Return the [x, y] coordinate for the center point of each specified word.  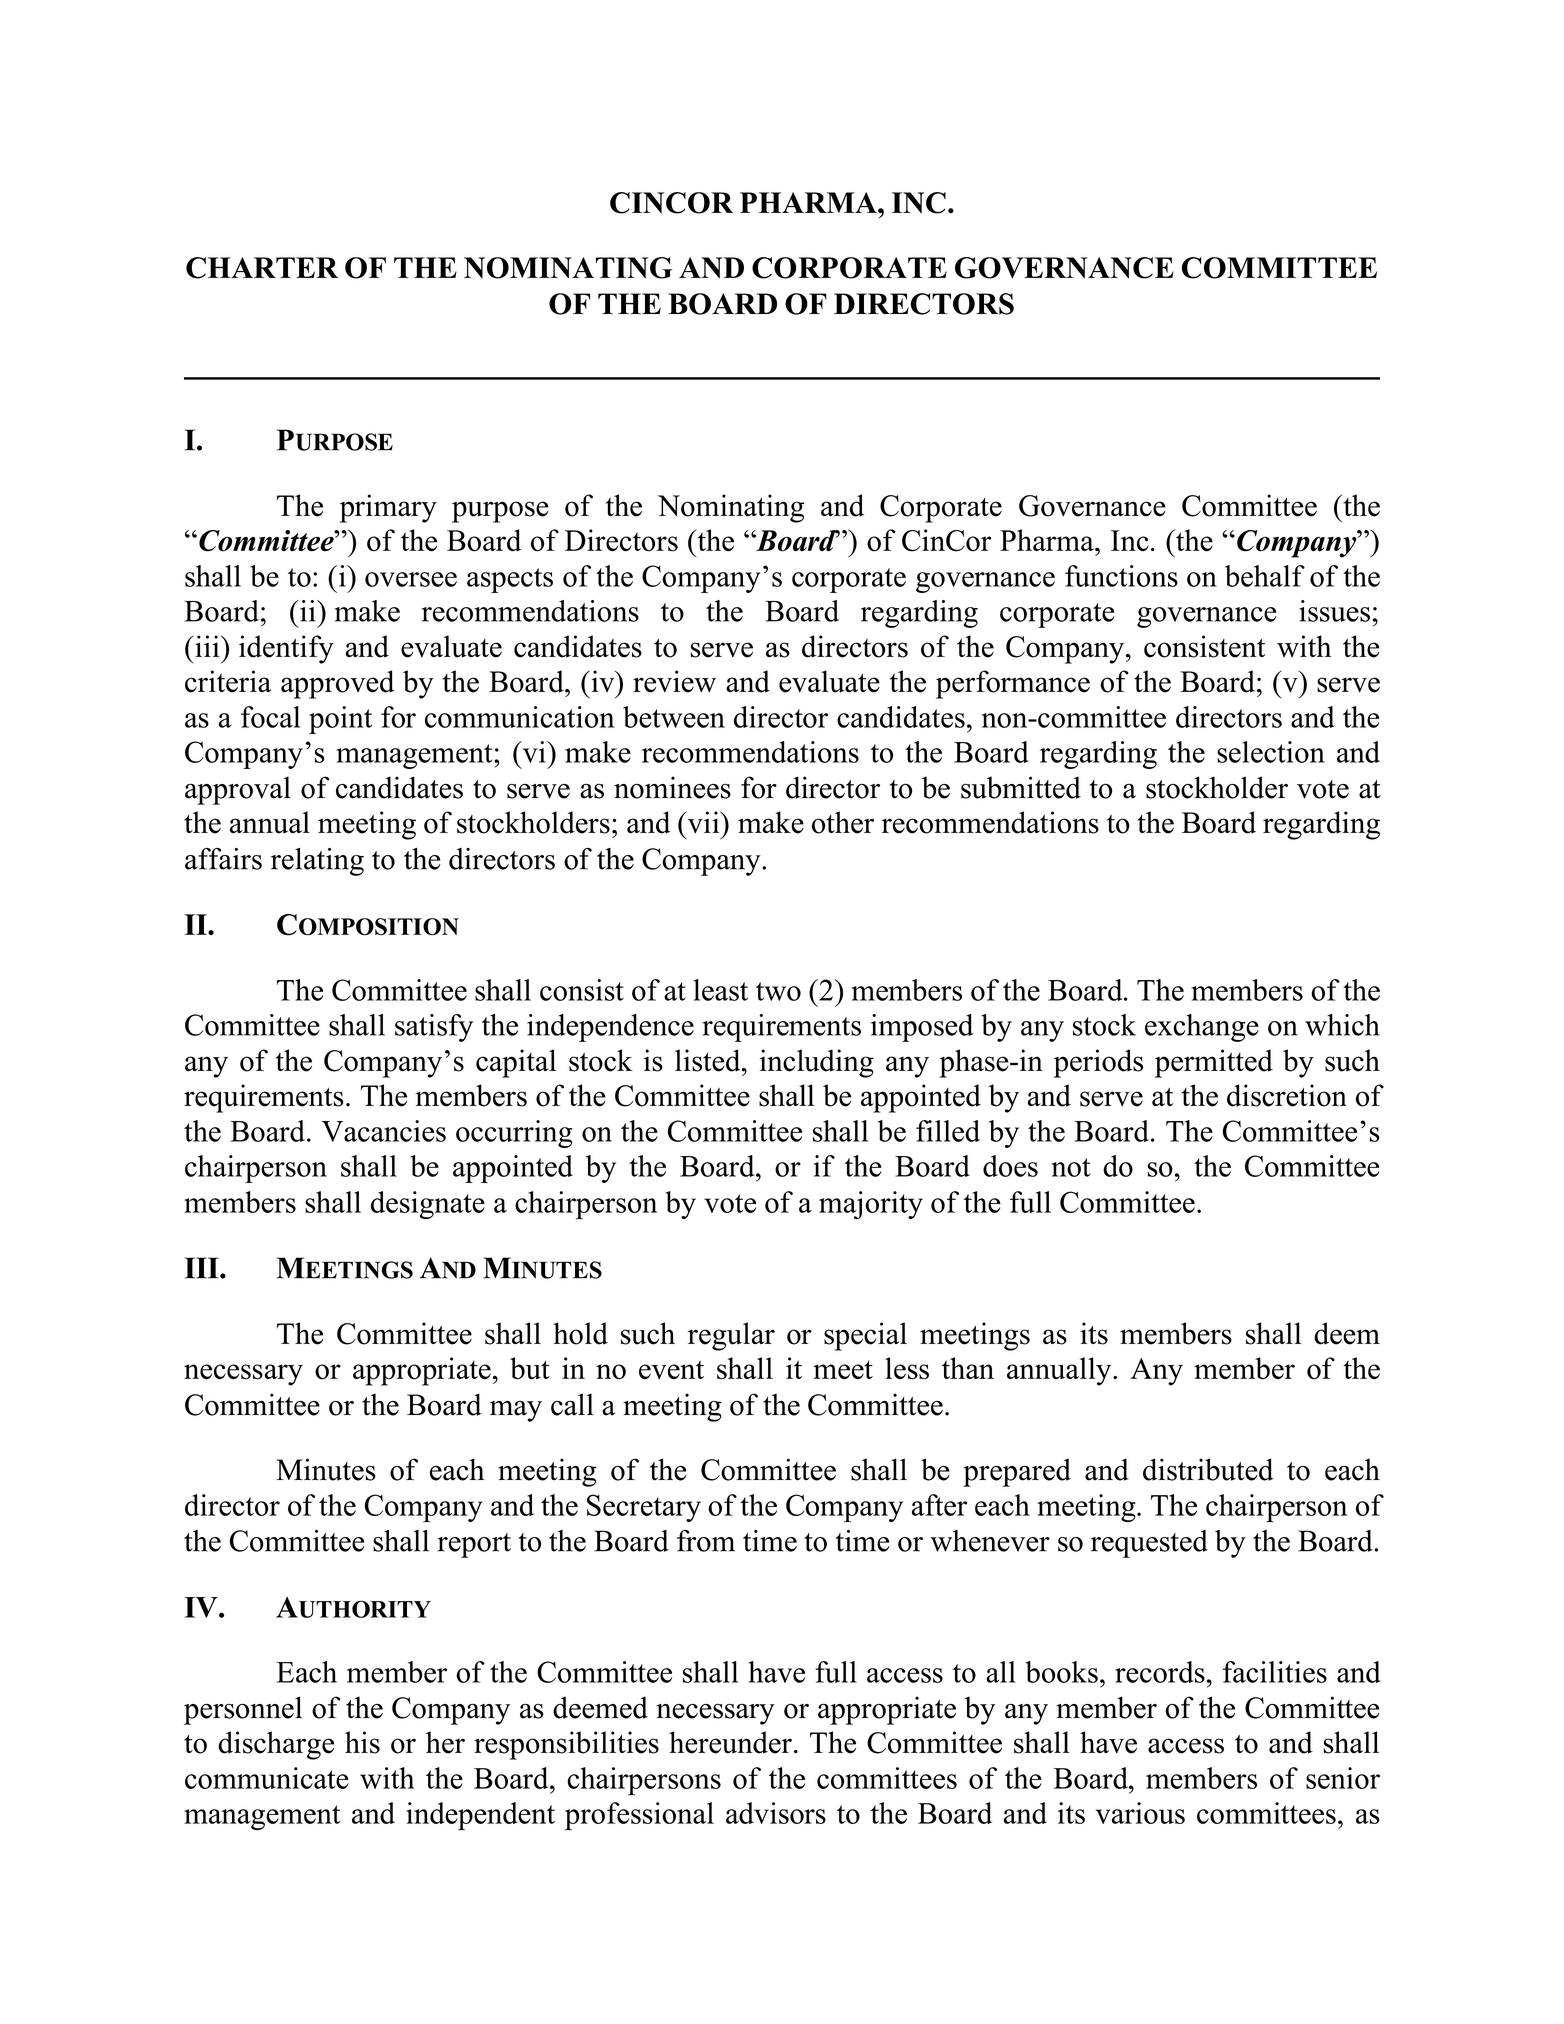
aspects [510, 580]
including [817, 1063]
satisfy [434, 1028]
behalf [1265, 576]
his [362, 1742]
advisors [776, 1813]
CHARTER [262, 268]
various [1140, 1813]
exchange [1202, 1028]
